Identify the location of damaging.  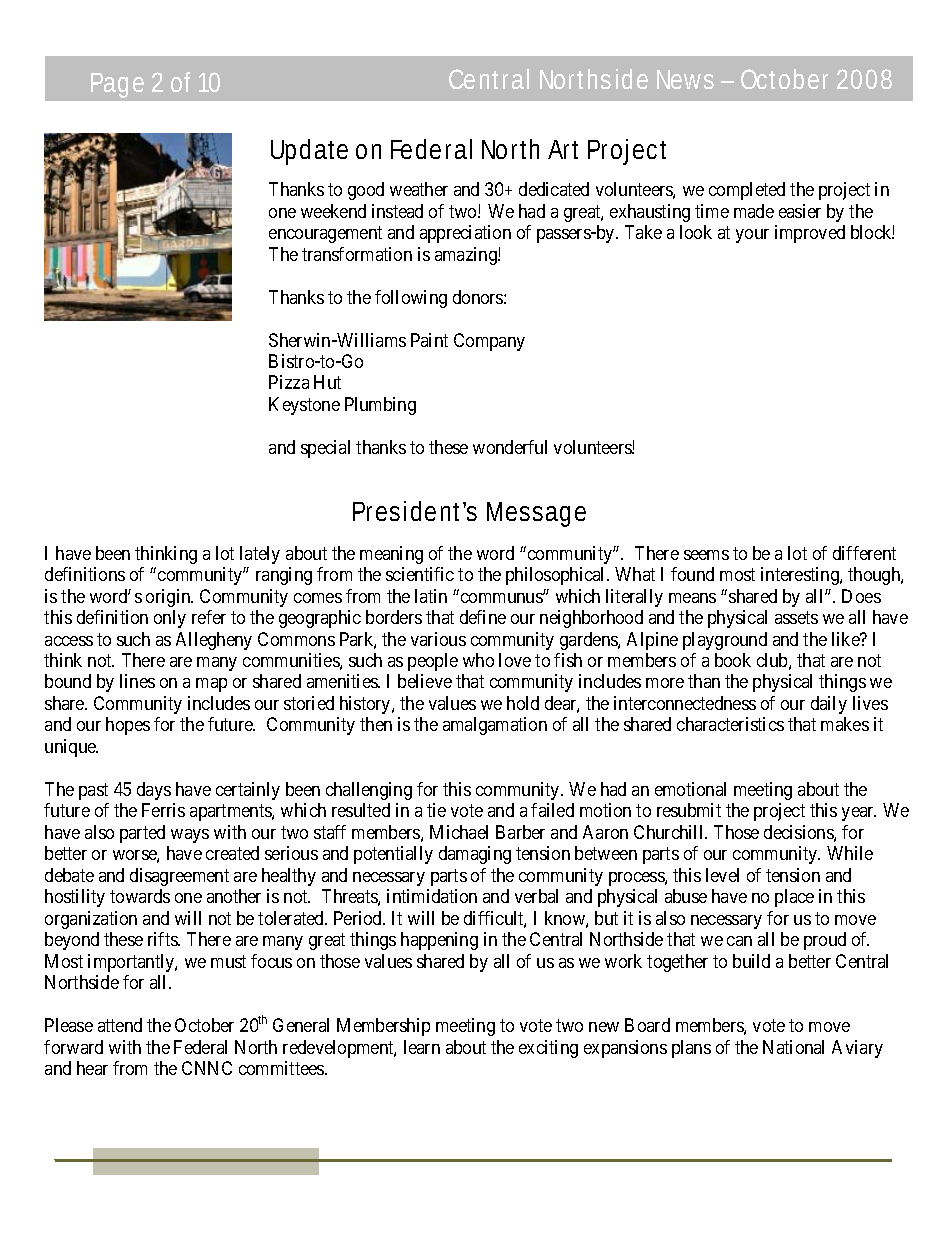
(475, 855).
